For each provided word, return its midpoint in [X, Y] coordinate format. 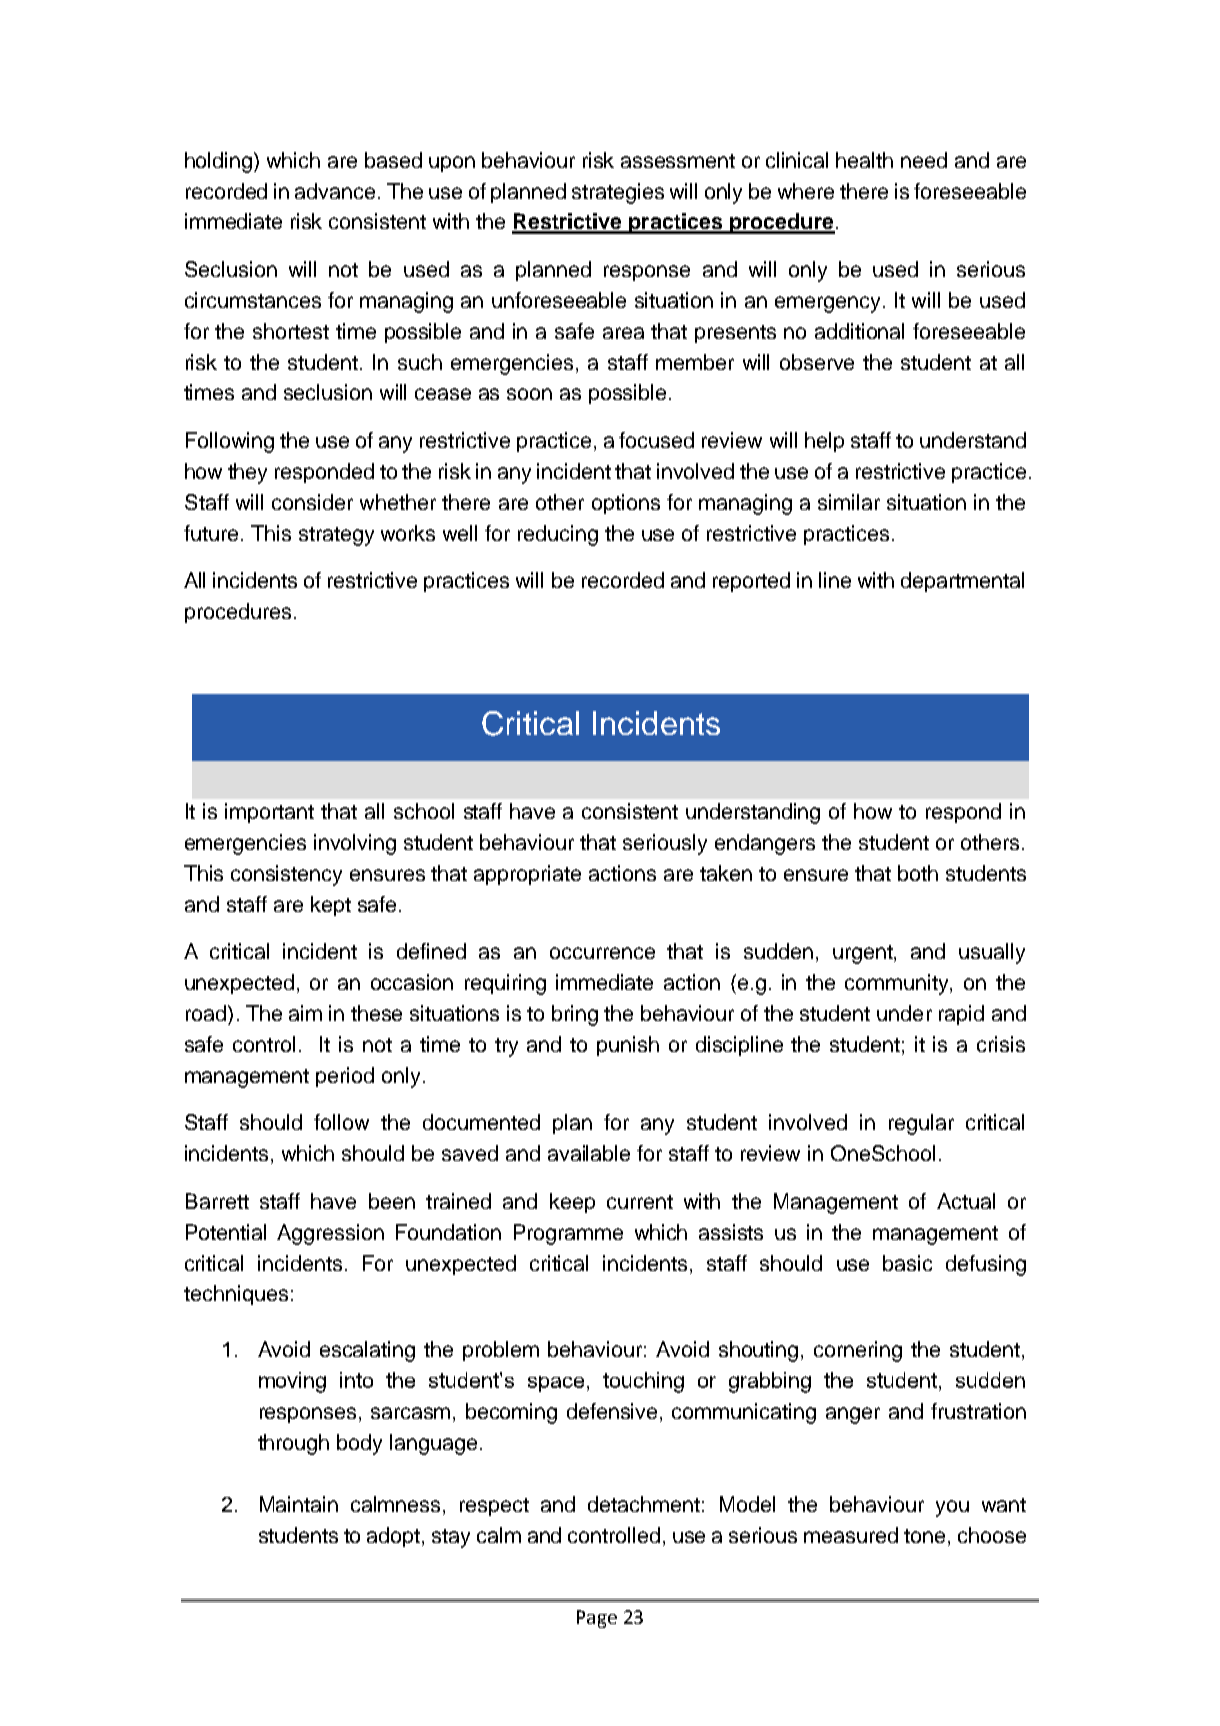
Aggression [330, 1234]
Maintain [299, 1504]
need [924, 160]
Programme [568, 1234]
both [918, 873]
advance [335, 191]
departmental [962, 582]
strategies [618, 193]
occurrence [602, 953]
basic [907, 1263]
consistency [286, 875]
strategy [336, 536]
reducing [558, 535]
